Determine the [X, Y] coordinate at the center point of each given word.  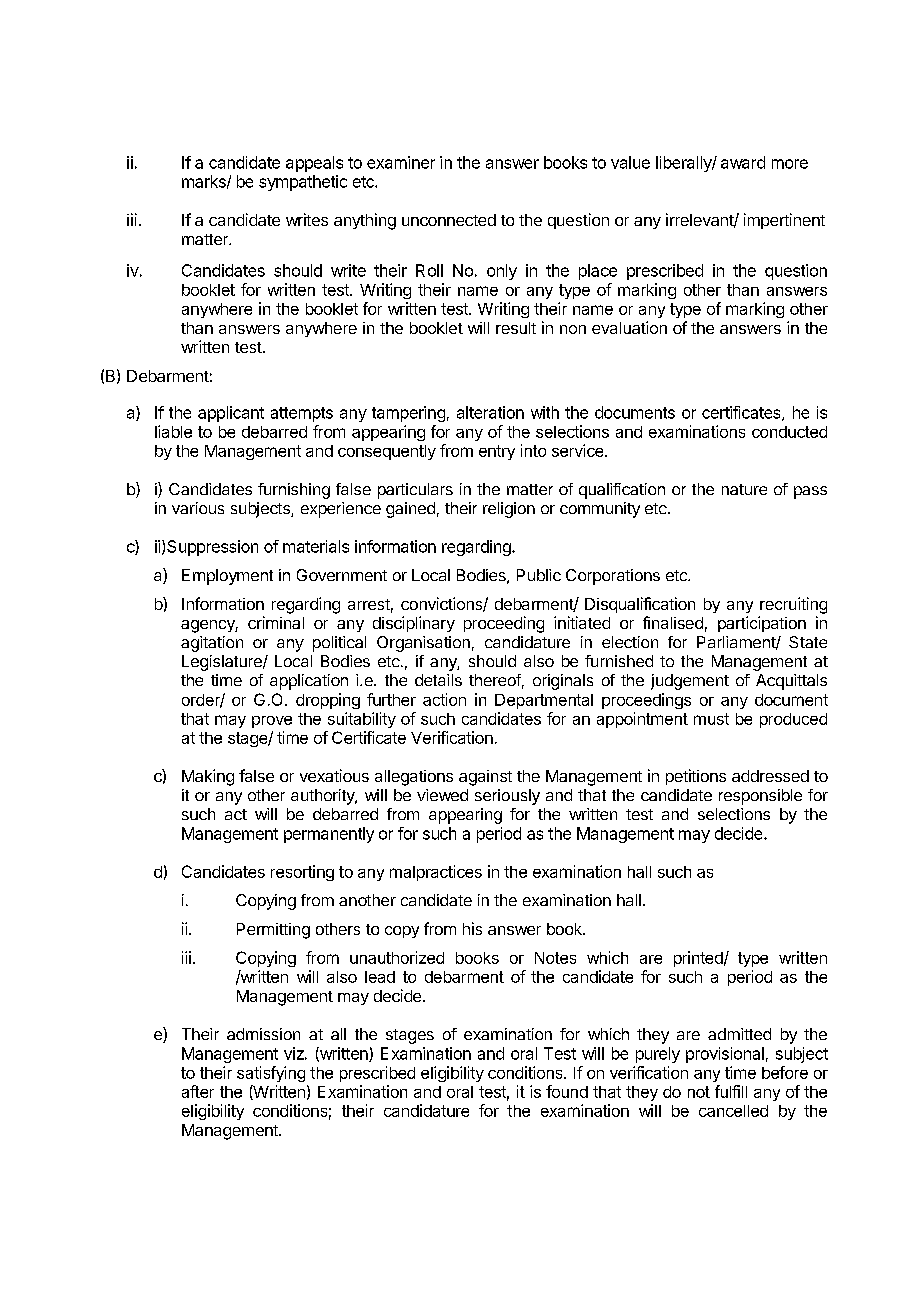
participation [762, 624]
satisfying [271, 1074]
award [743, 162]
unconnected [449, 220]
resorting [302, 873]
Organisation [423, 644]
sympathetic [303, 183]
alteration [490, 412]
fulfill [731, 1091]
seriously [507, 797]
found [567, 1091]
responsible [760, 797]
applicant [231, 414]
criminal [276, 622]
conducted [789, 432]
